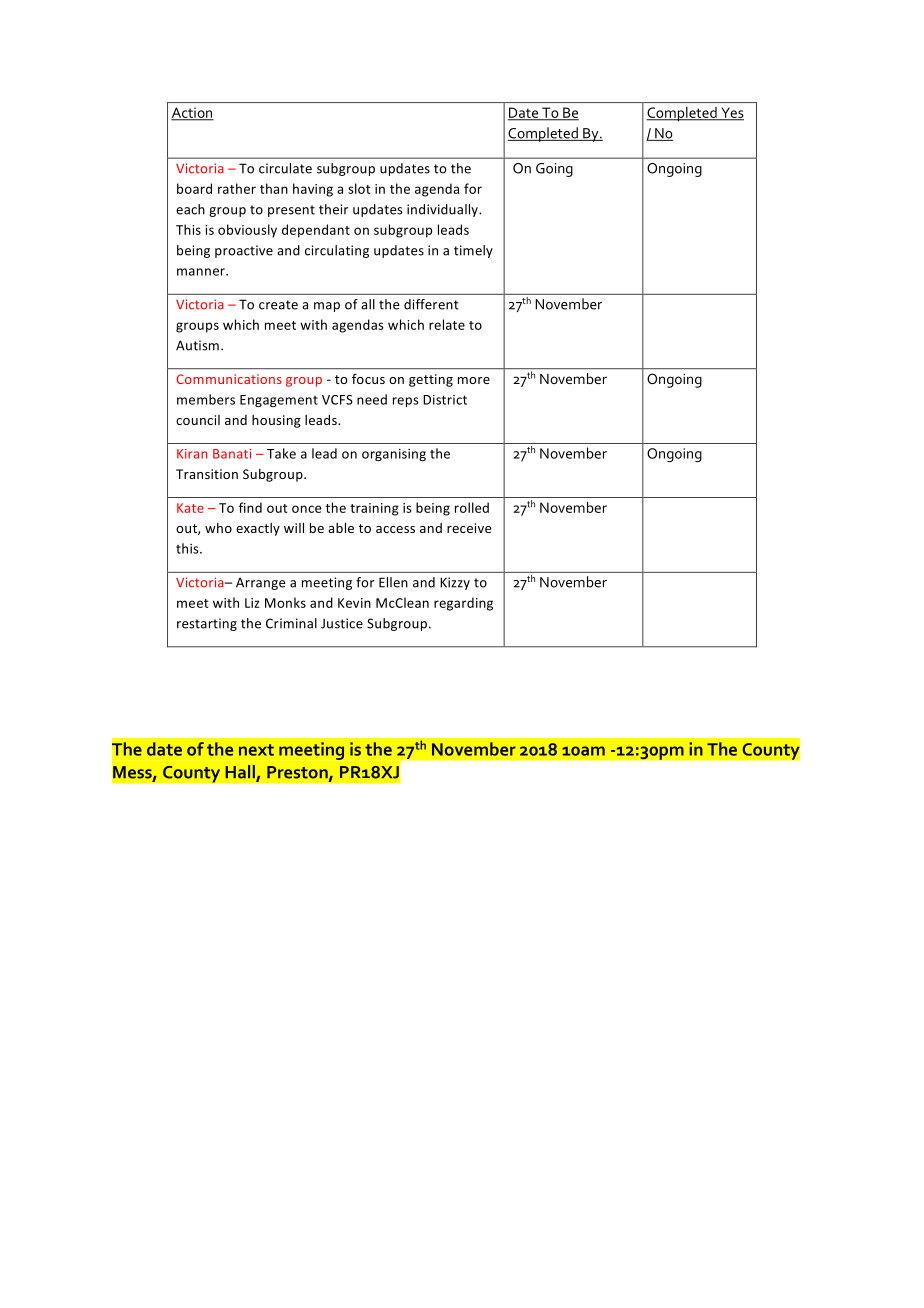 The height and width of the page is (1308, 924). Describe the element at coordinates (256, 750) in the page. I see `next` at that location.
